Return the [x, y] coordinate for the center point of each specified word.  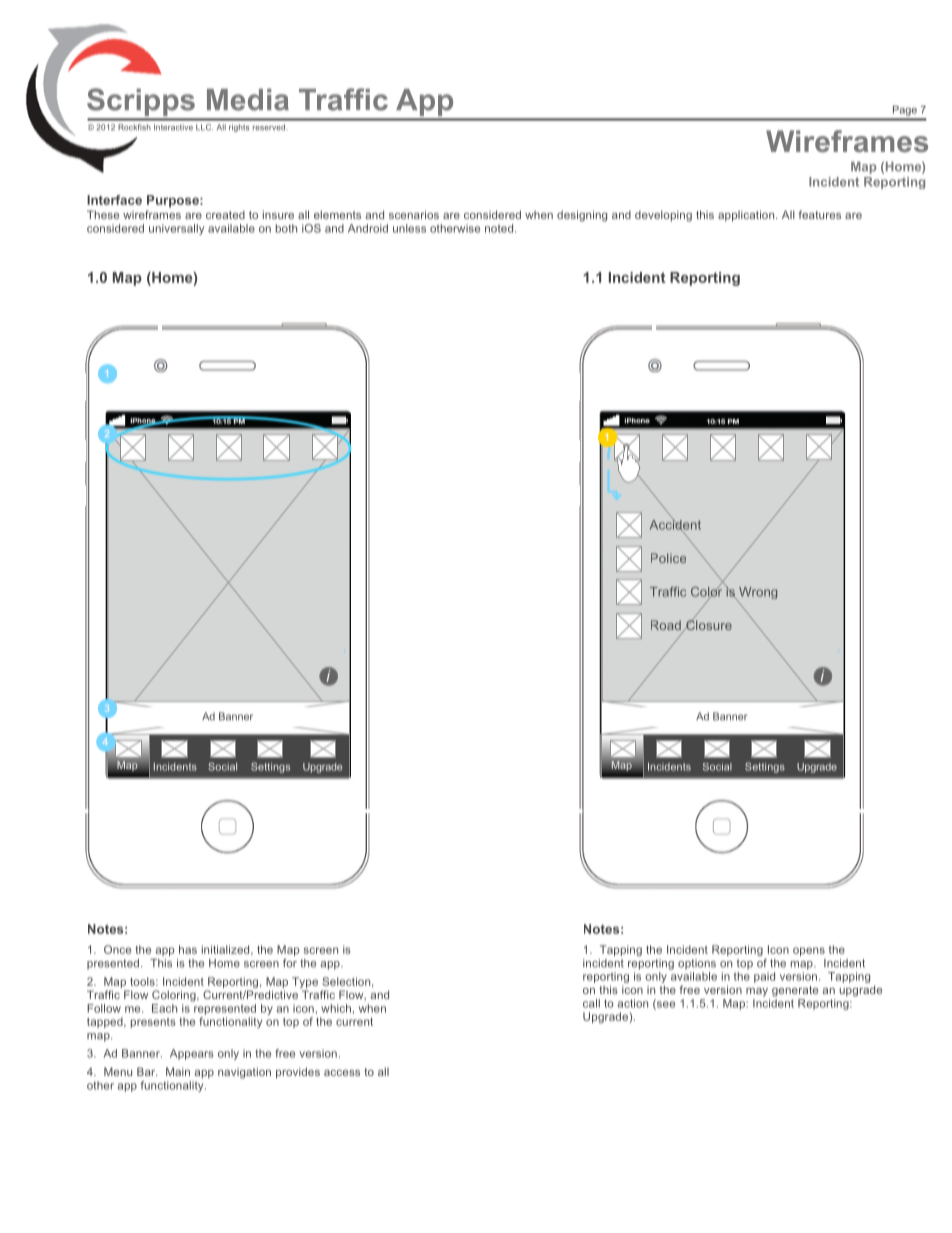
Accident [675, 524]
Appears [192, 1054]
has [188, 949]
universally [176, 229]
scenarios [414, 214]
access [342, 1073]
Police [668, 558]
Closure [708, 624]
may [757, 992]
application [747, 216]
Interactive [173, 127]
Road [667, 626]
